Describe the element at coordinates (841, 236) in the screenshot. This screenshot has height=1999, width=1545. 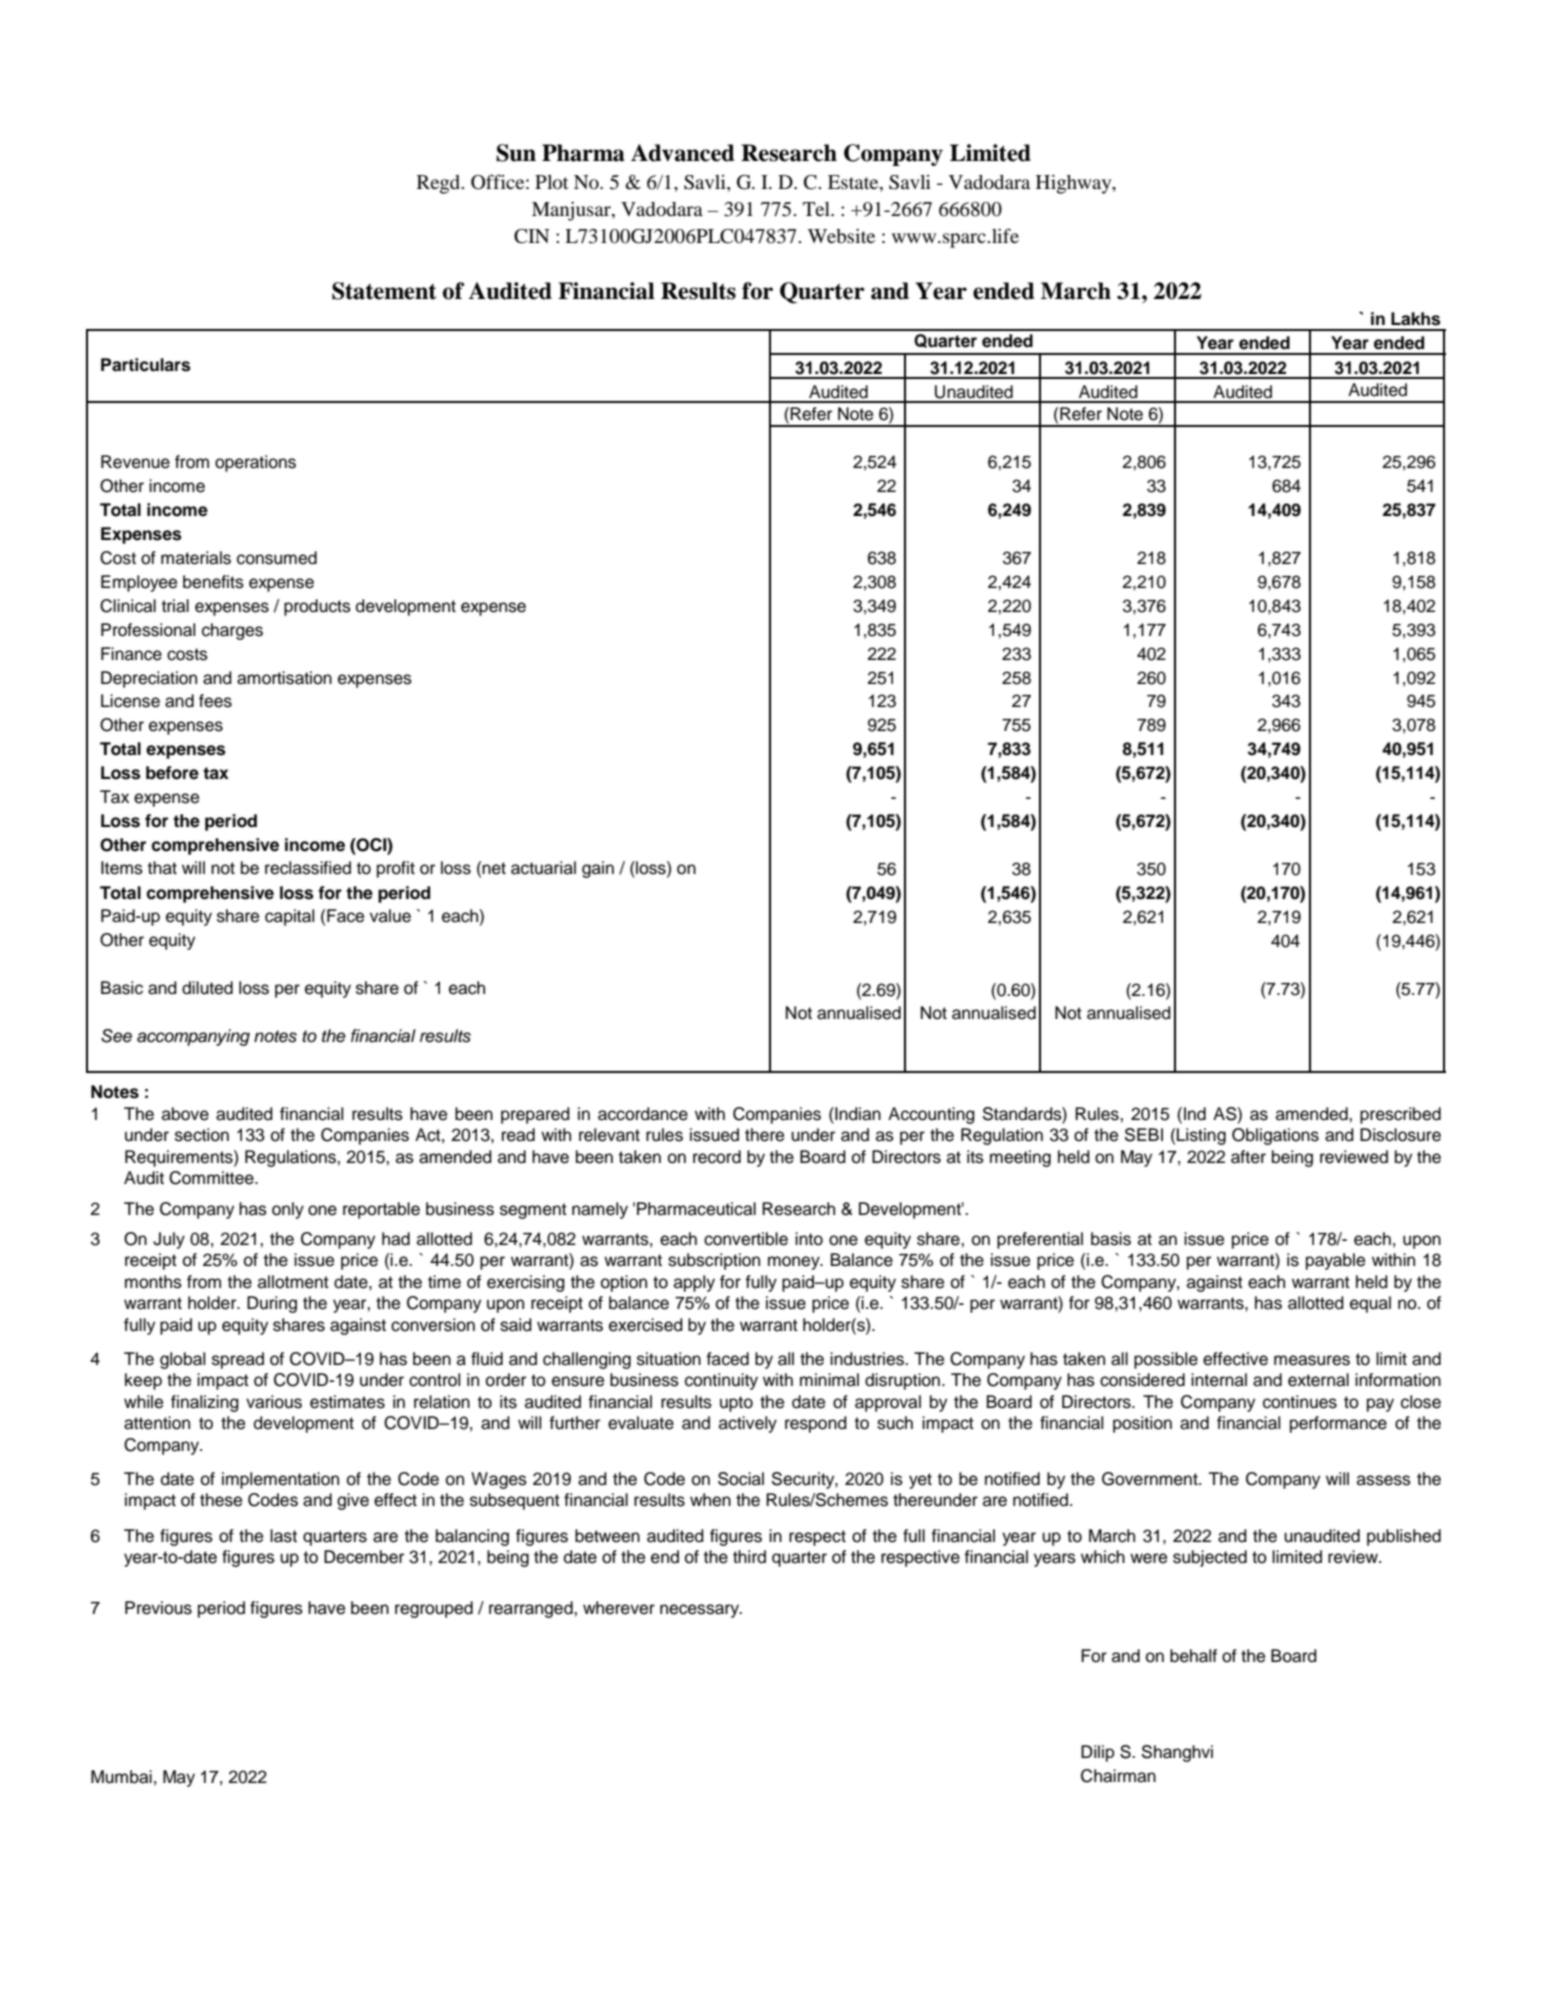
I see `Website` at that location.
